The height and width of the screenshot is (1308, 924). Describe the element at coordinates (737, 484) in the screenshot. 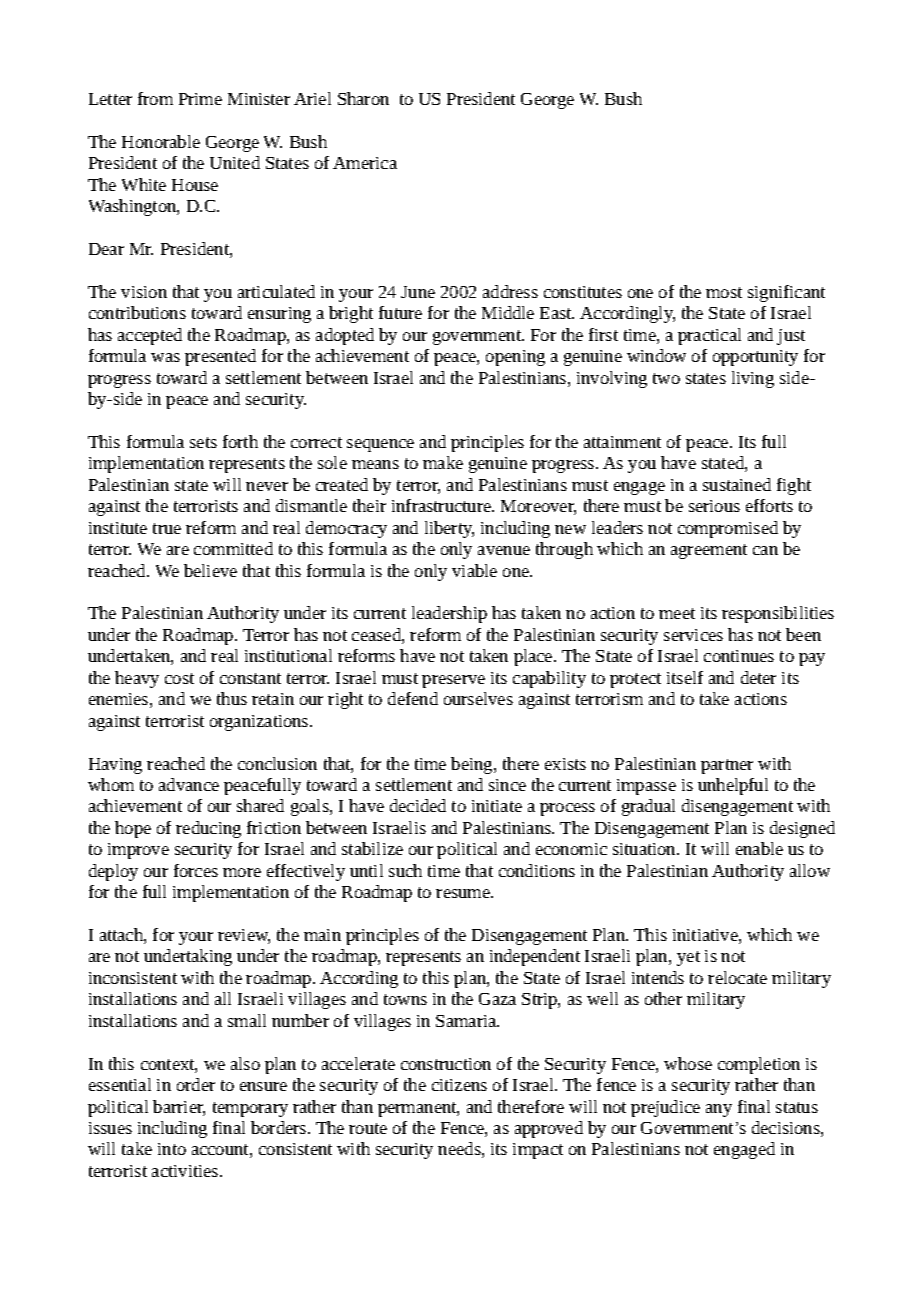

I see `sustained` at that location.
